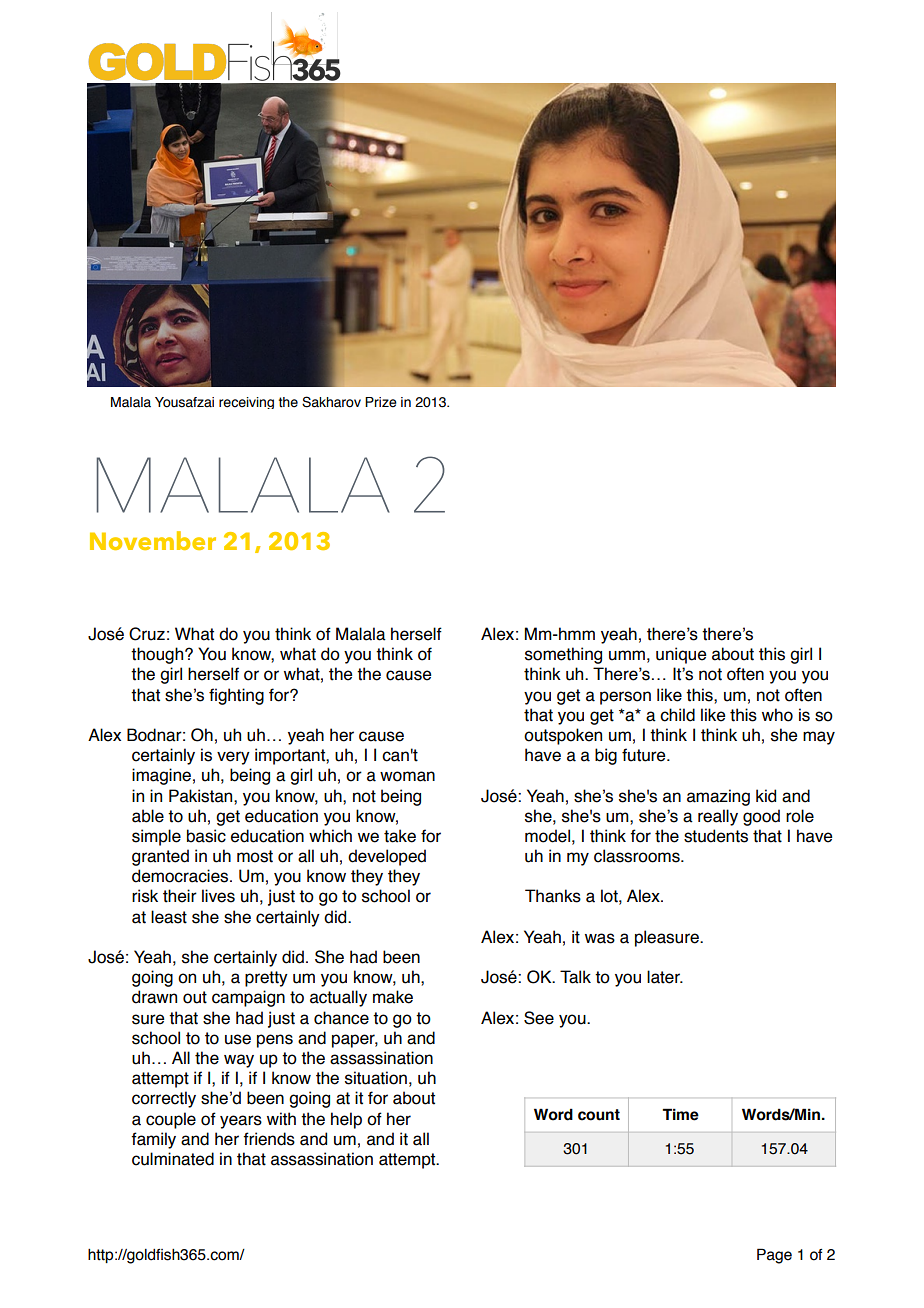  Describe the element at coordinates (627, 655) in the image. I see `umm` at that location.
